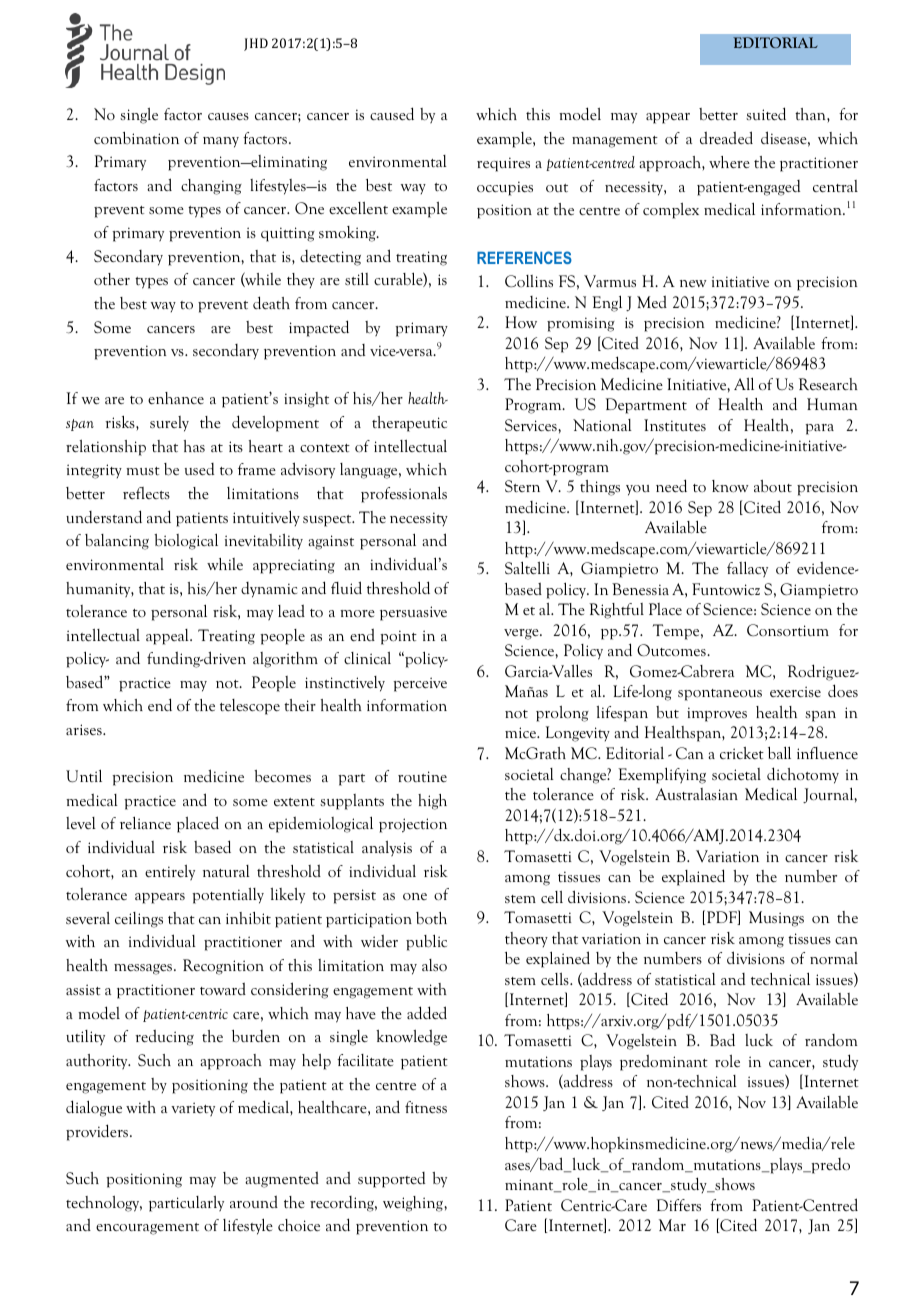 The image size is (924, 1308). Describe the element at coordinates (136, 138) in the screenshot. I see `combination` at that location.
